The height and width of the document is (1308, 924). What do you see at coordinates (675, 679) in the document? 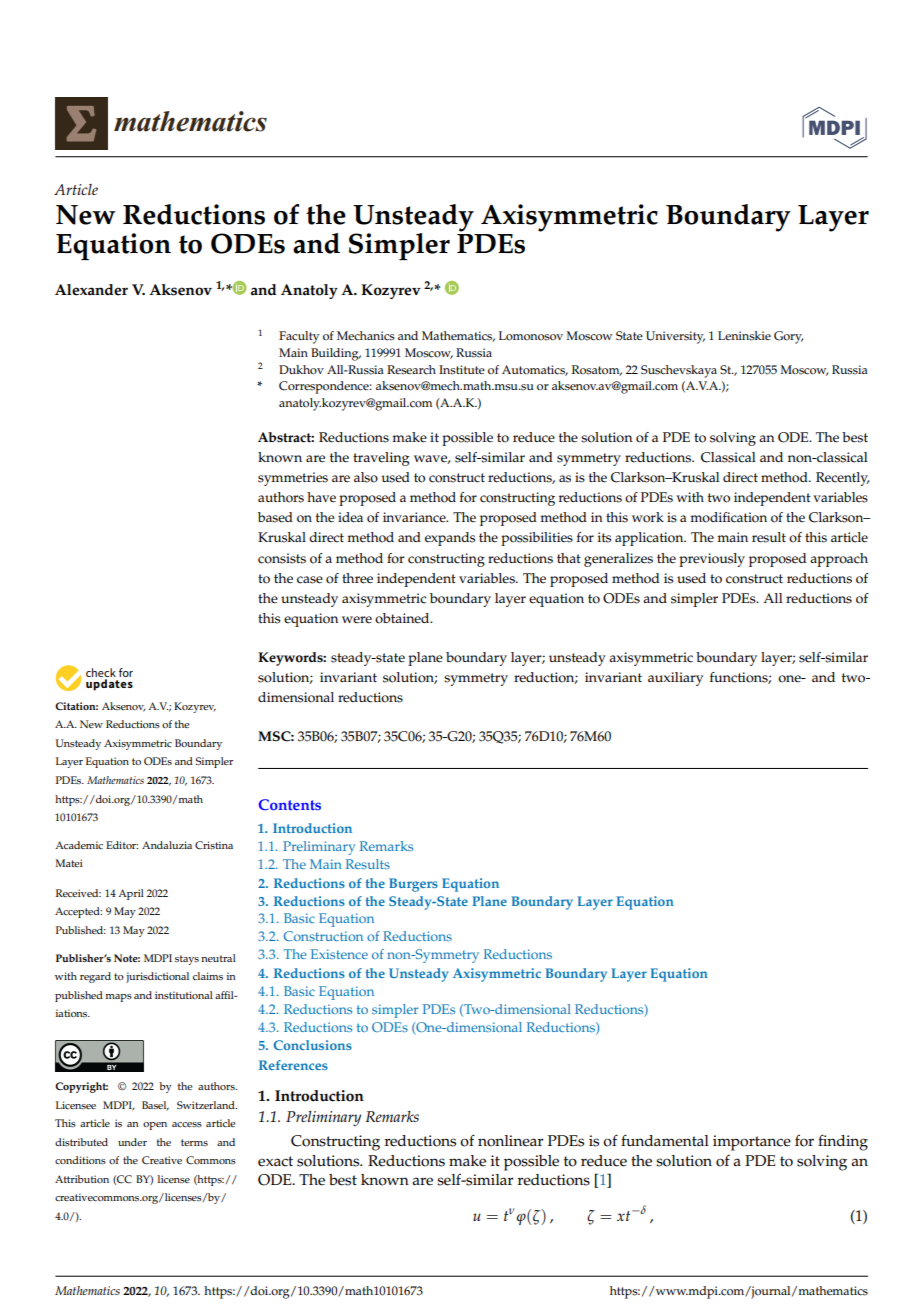
I see `auxiliary` at bounding box center [675, 679].
